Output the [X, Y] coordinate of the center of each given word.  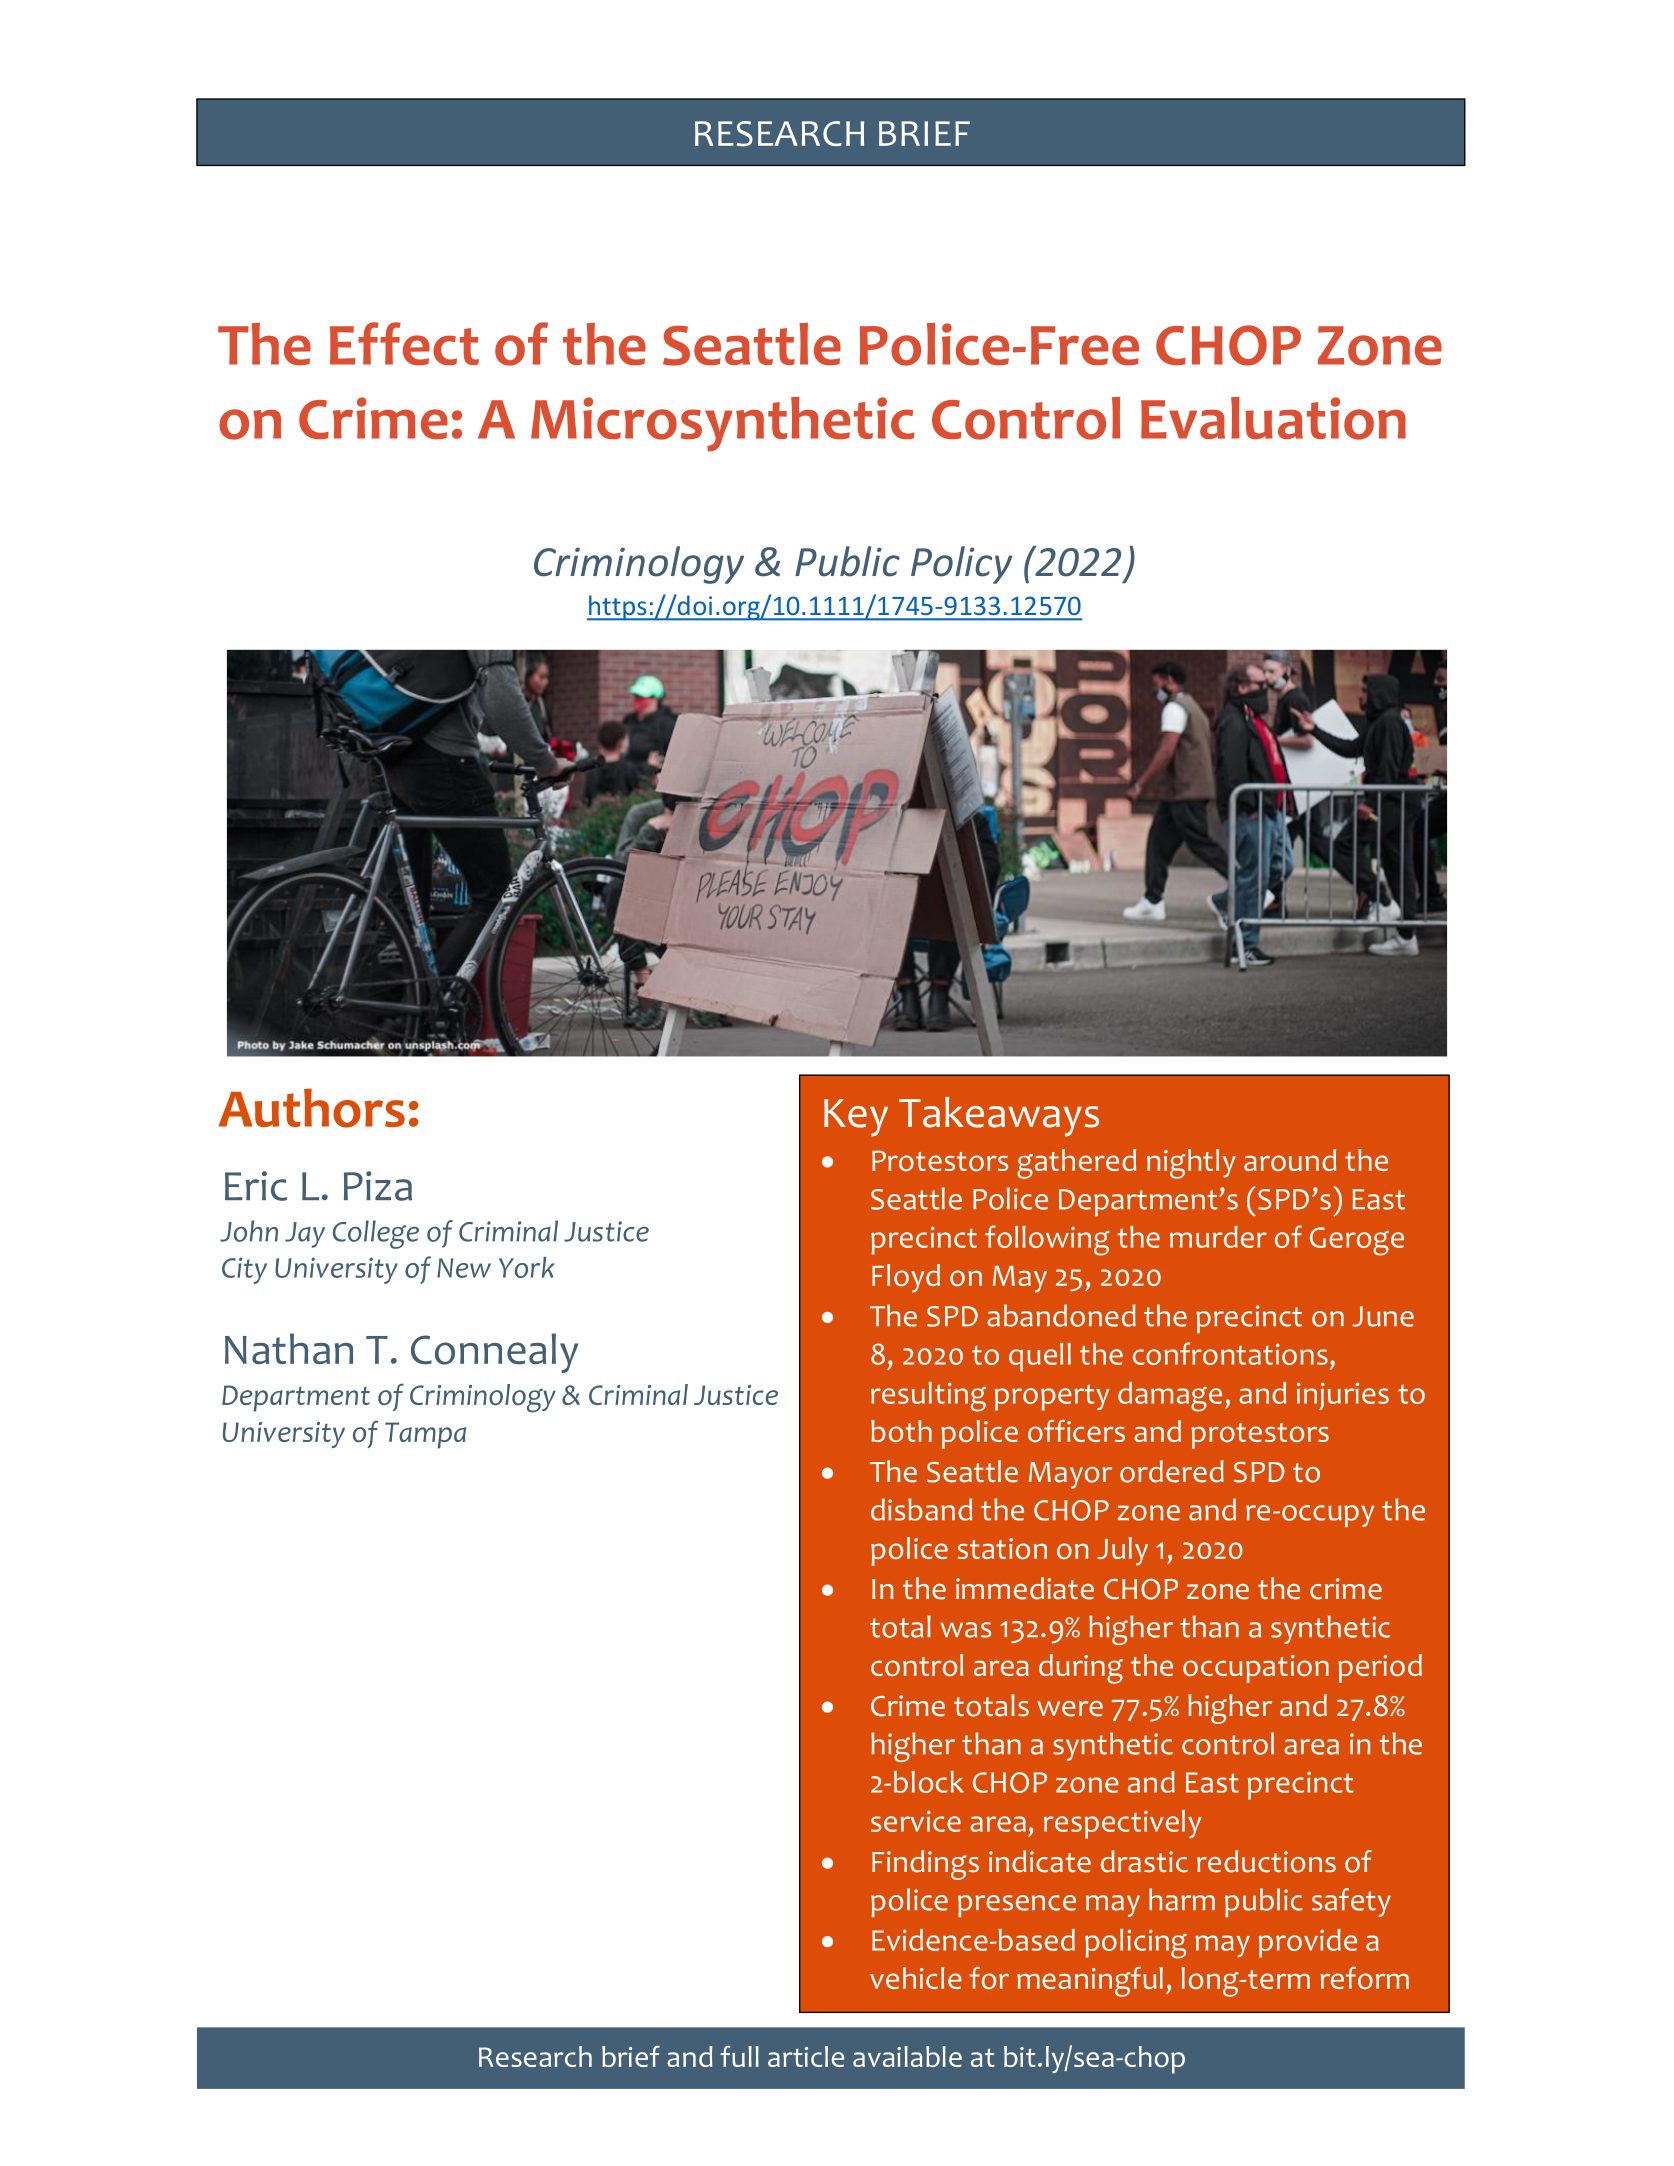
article [806, 2056]
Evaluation [1273, 418]
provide [1308, 1943]
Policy [962, 565]
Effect [404, 344]
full [739, 2056]
